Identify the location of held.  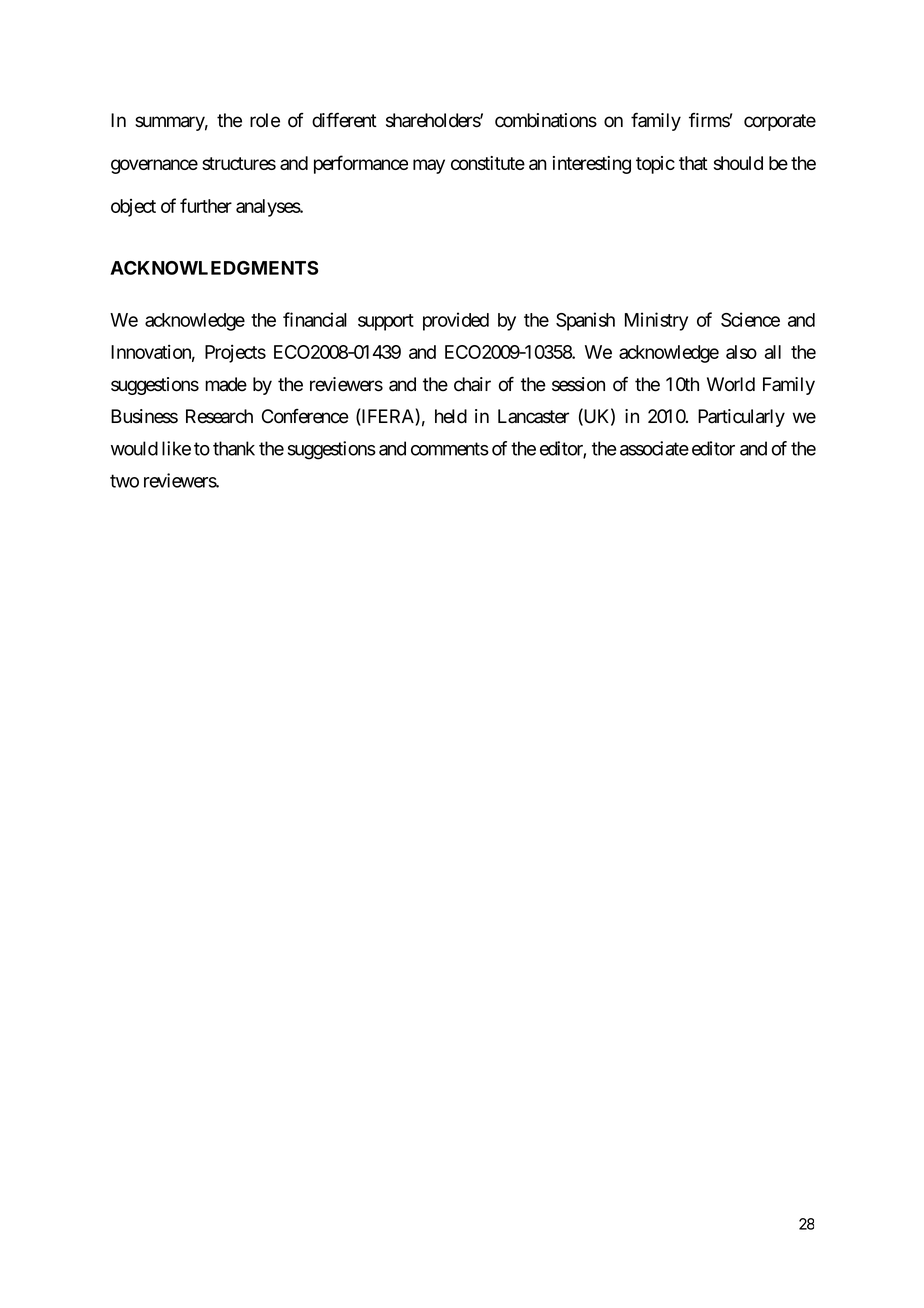
(451, 416).
